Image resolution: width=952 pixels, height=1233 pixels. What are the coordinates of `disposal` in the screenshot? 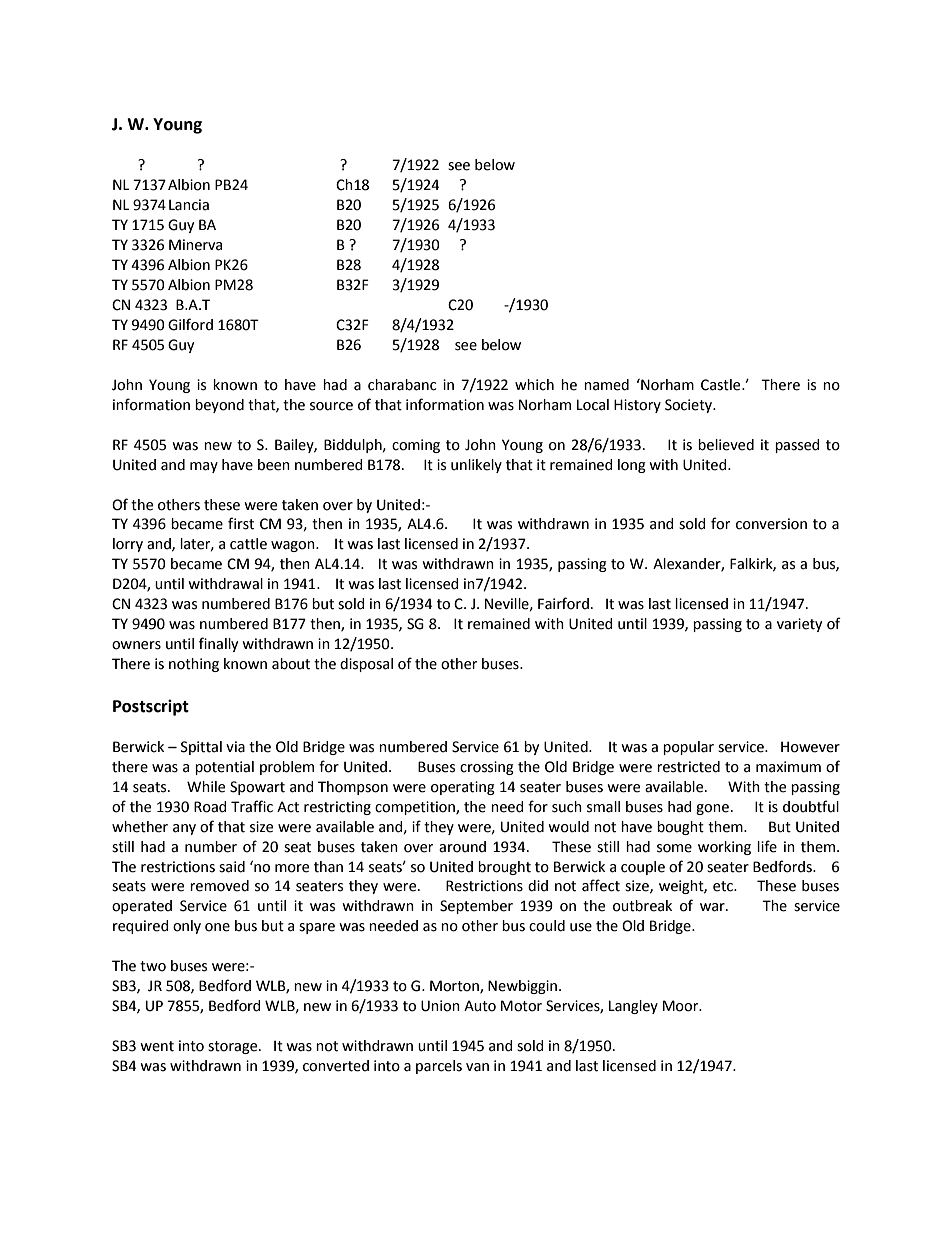 It's located at (366, 665).
